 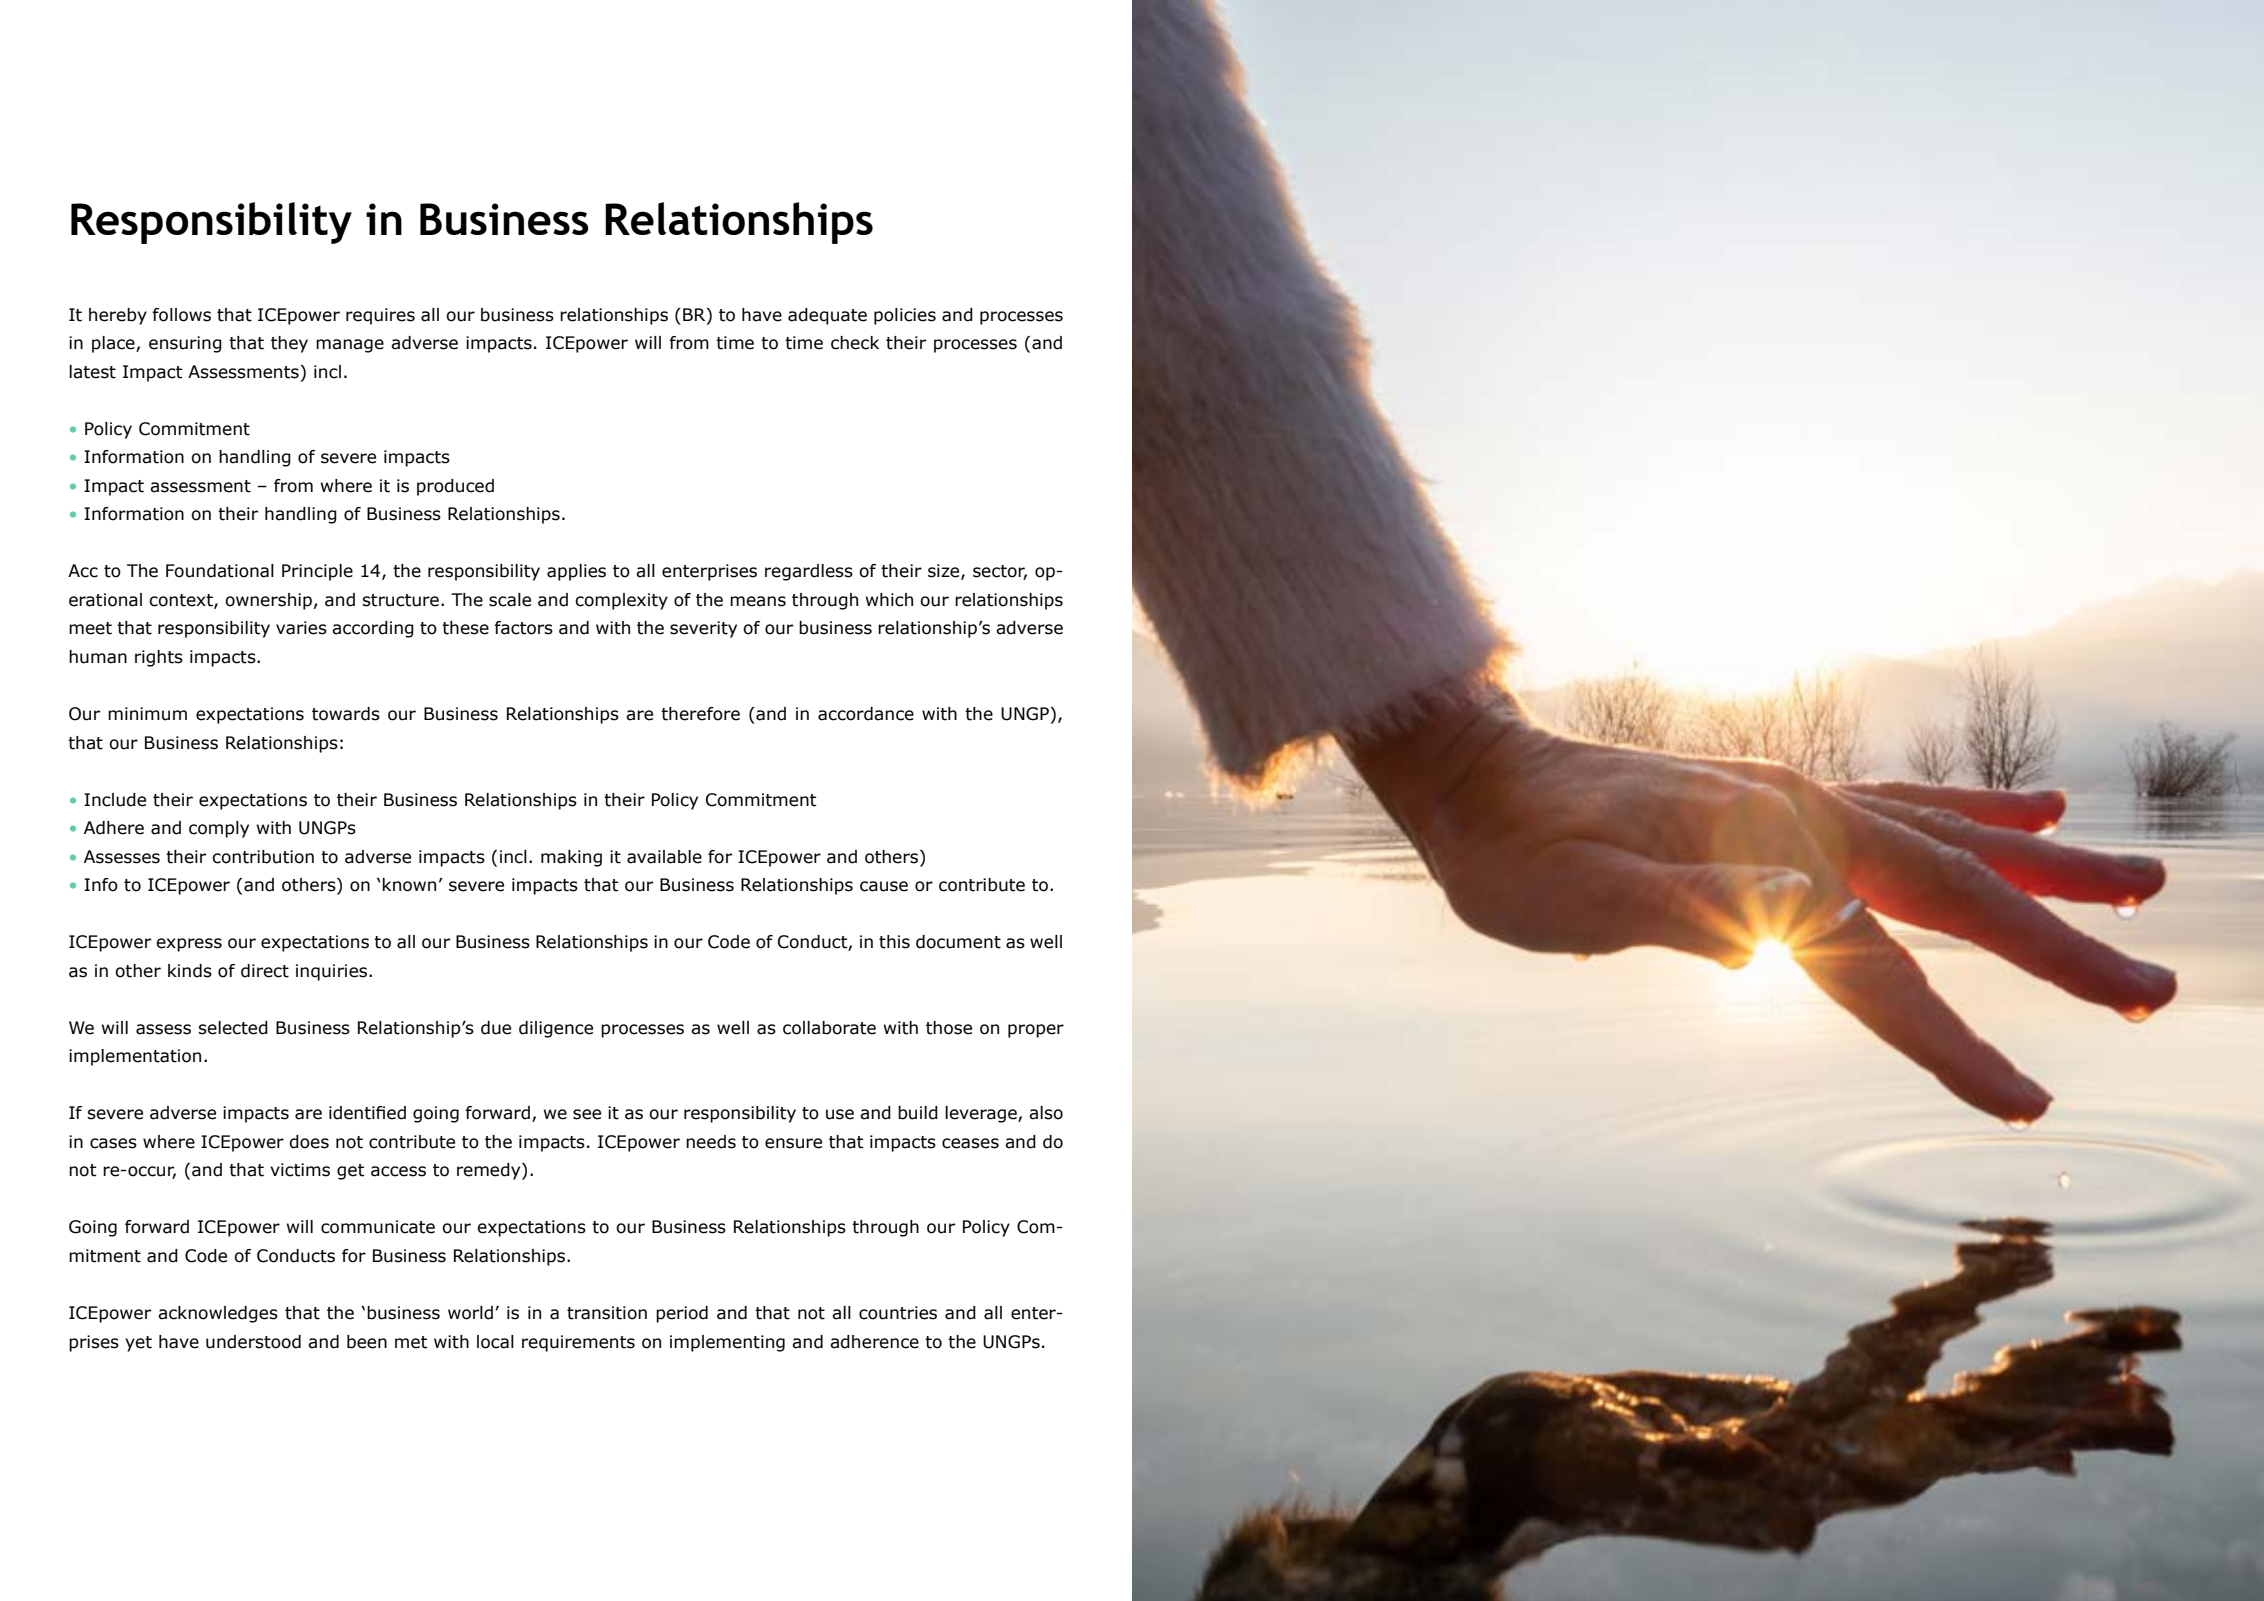 I want to click on kinds, so click(x=190, y=971).
